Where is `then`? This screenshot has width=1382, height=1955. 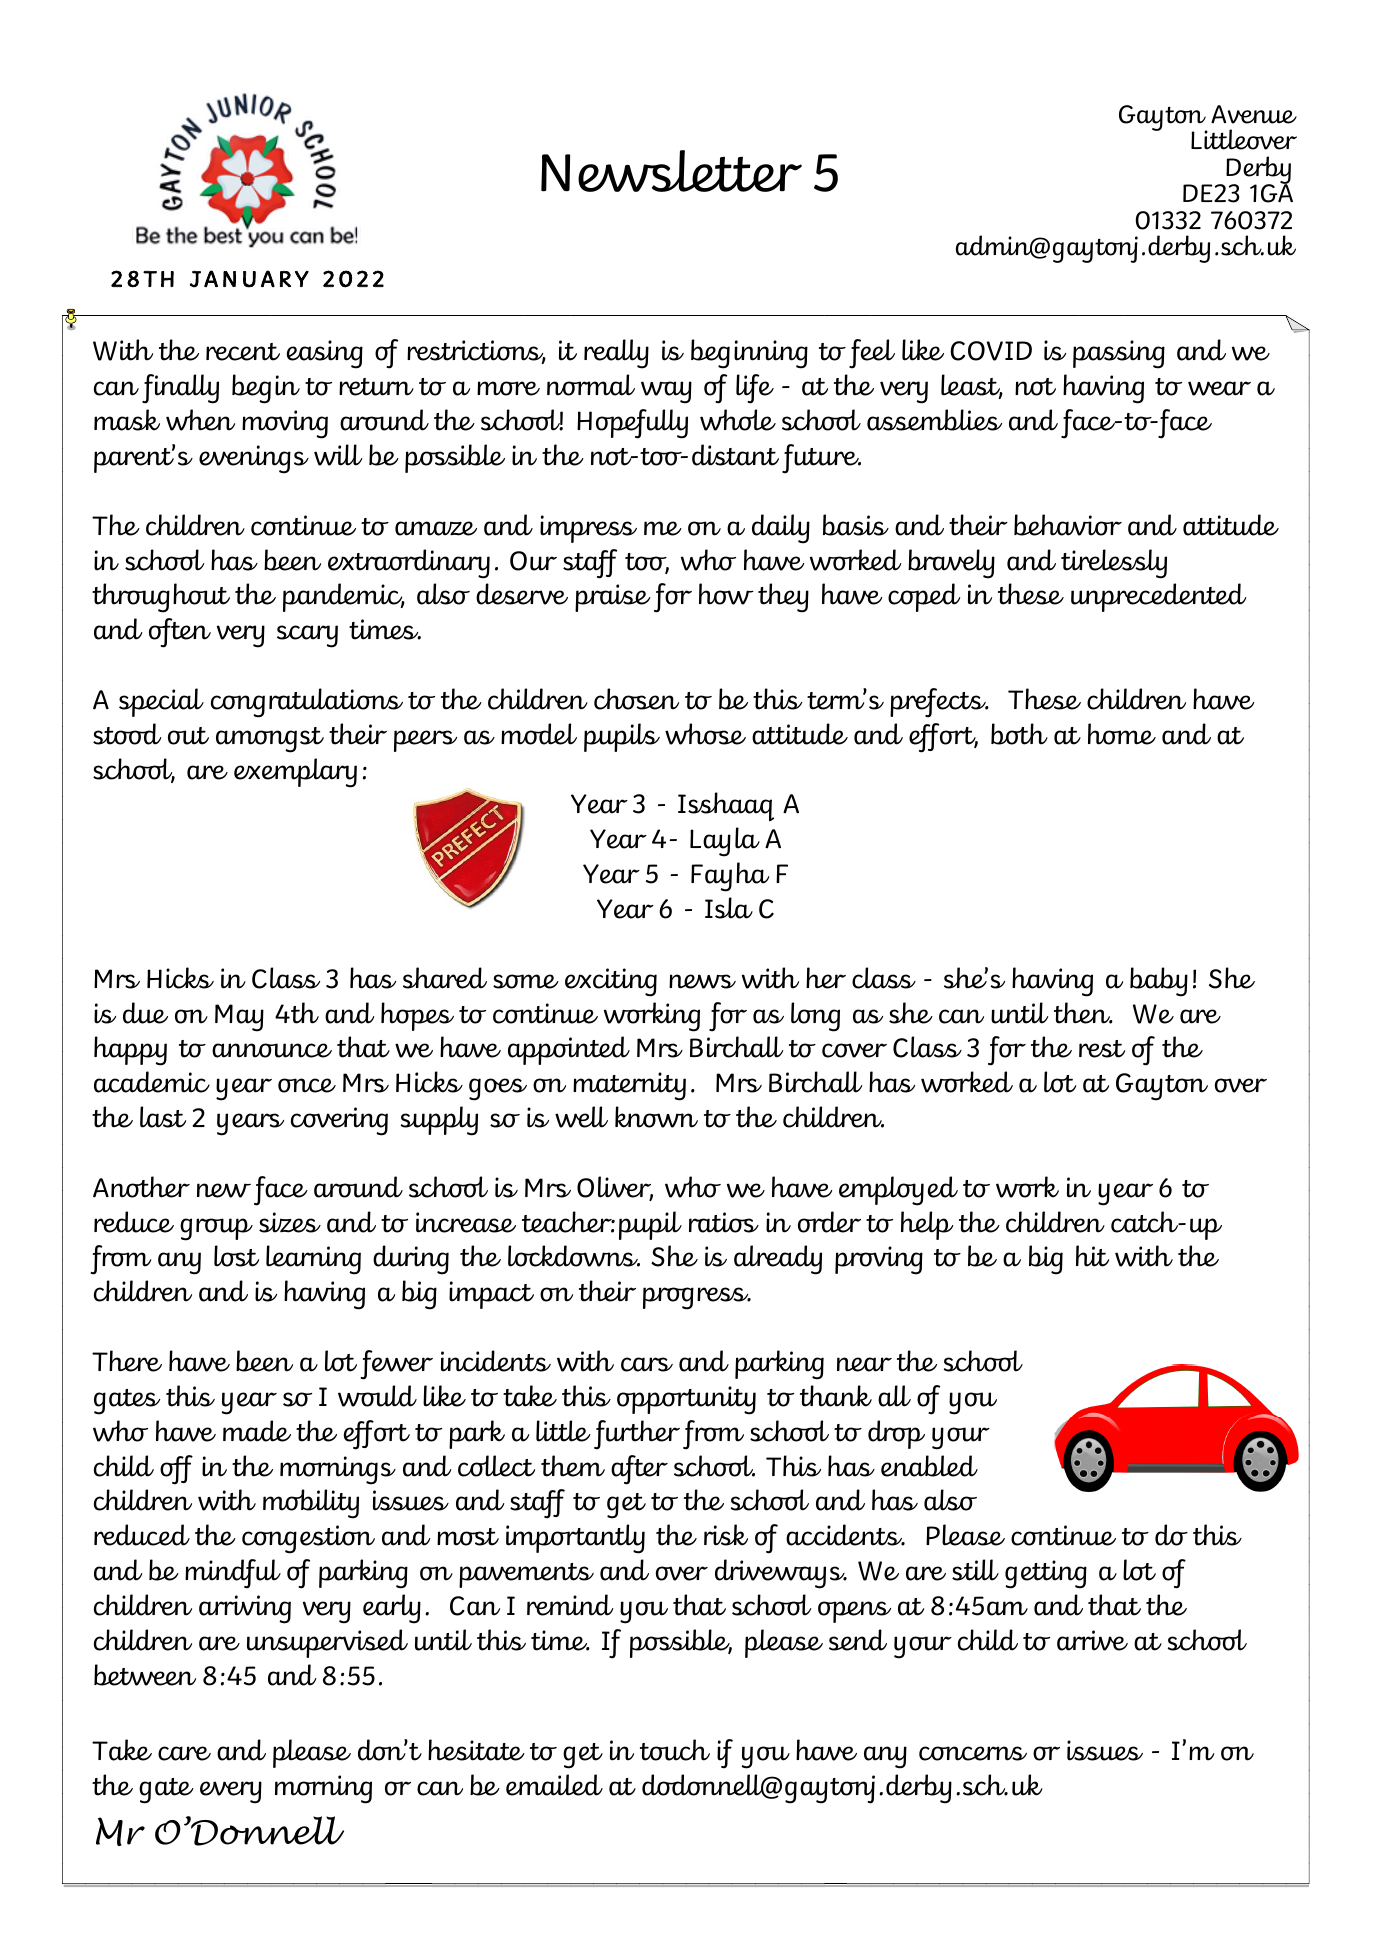 then is located at coordinates (1083, 1013).
